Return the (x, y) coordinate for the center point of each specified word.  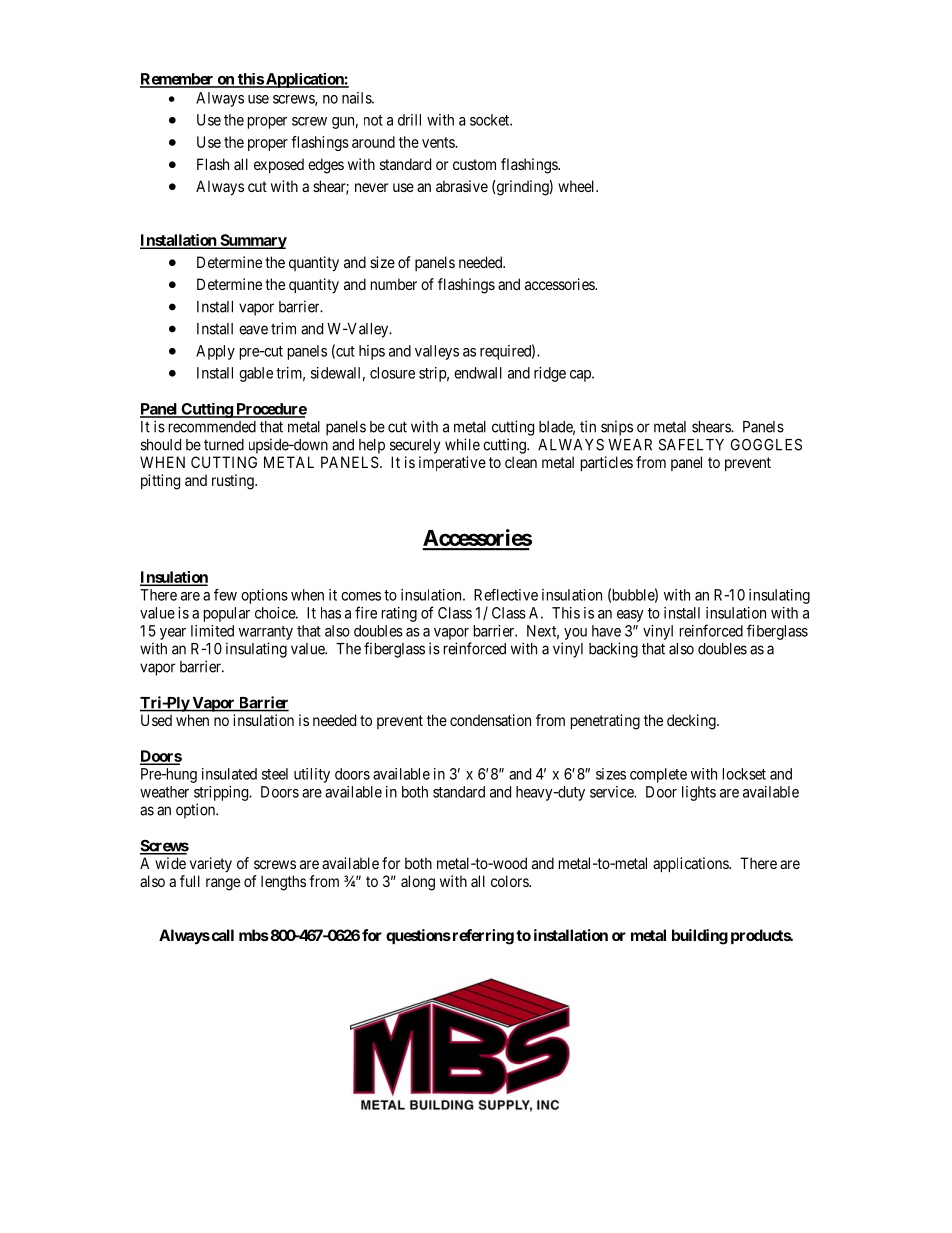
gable (256, 374)
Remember (178, 80)
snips (617, 428)
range (223, 884)
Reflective (506, 595)
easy (630, 616)
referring (482, 937)
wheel (577, 186)
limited (212, 631)
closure (392, 373)
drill (409, 120)
